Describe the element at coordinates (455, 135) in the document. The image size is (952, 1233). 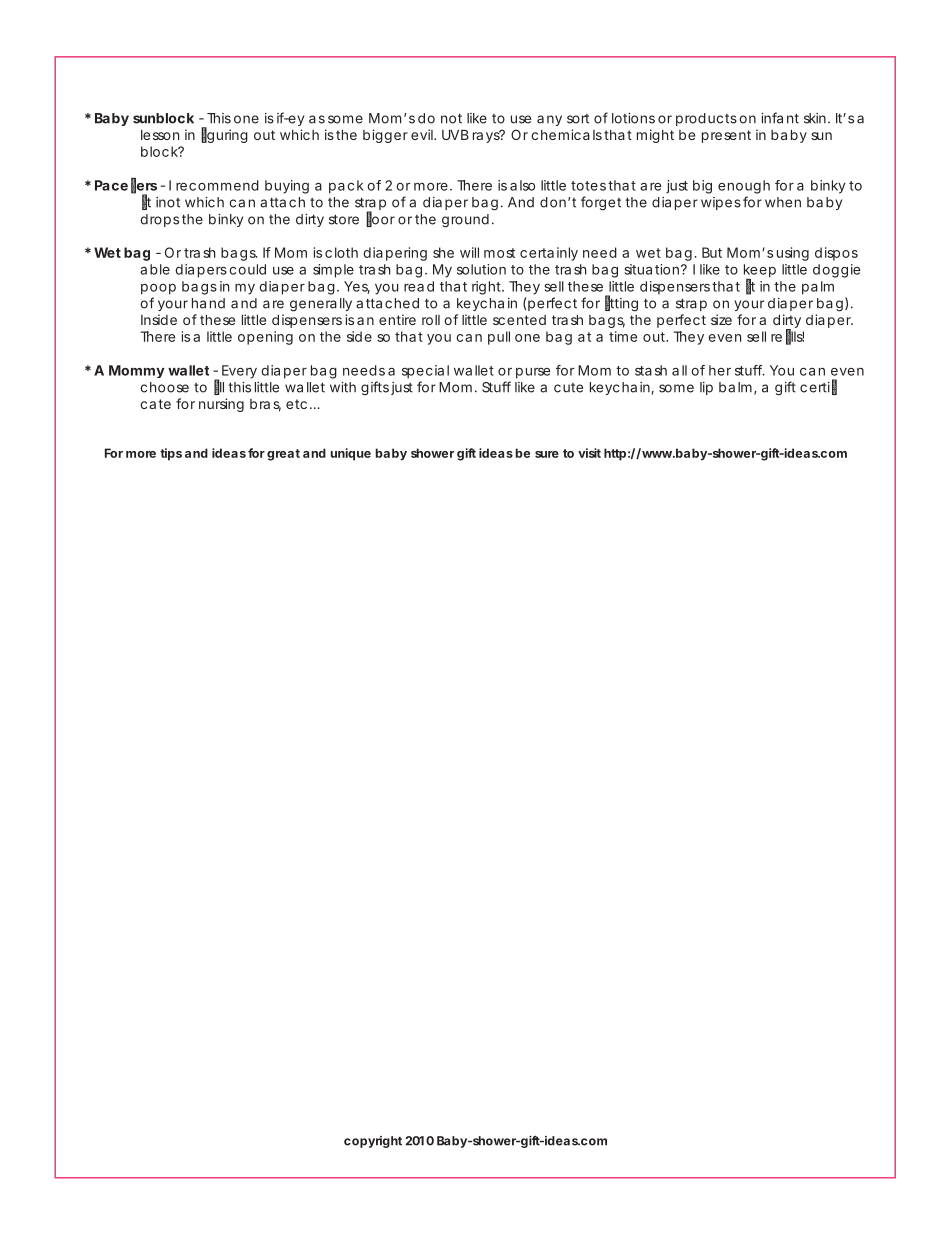
I see `UVB` at that location.
